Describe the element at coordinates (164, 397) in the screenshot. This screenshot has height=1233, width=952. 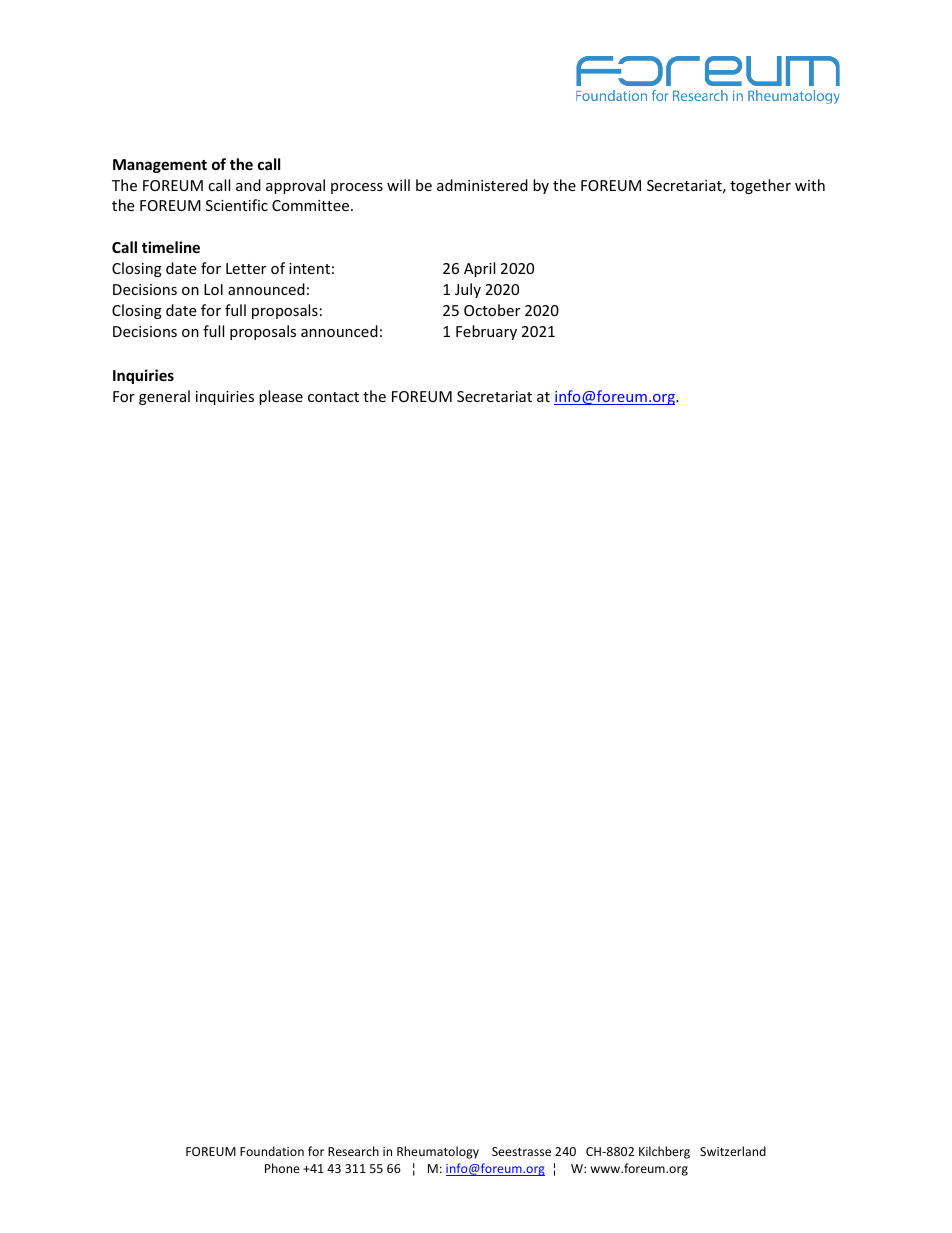
I see `general` at that location.
